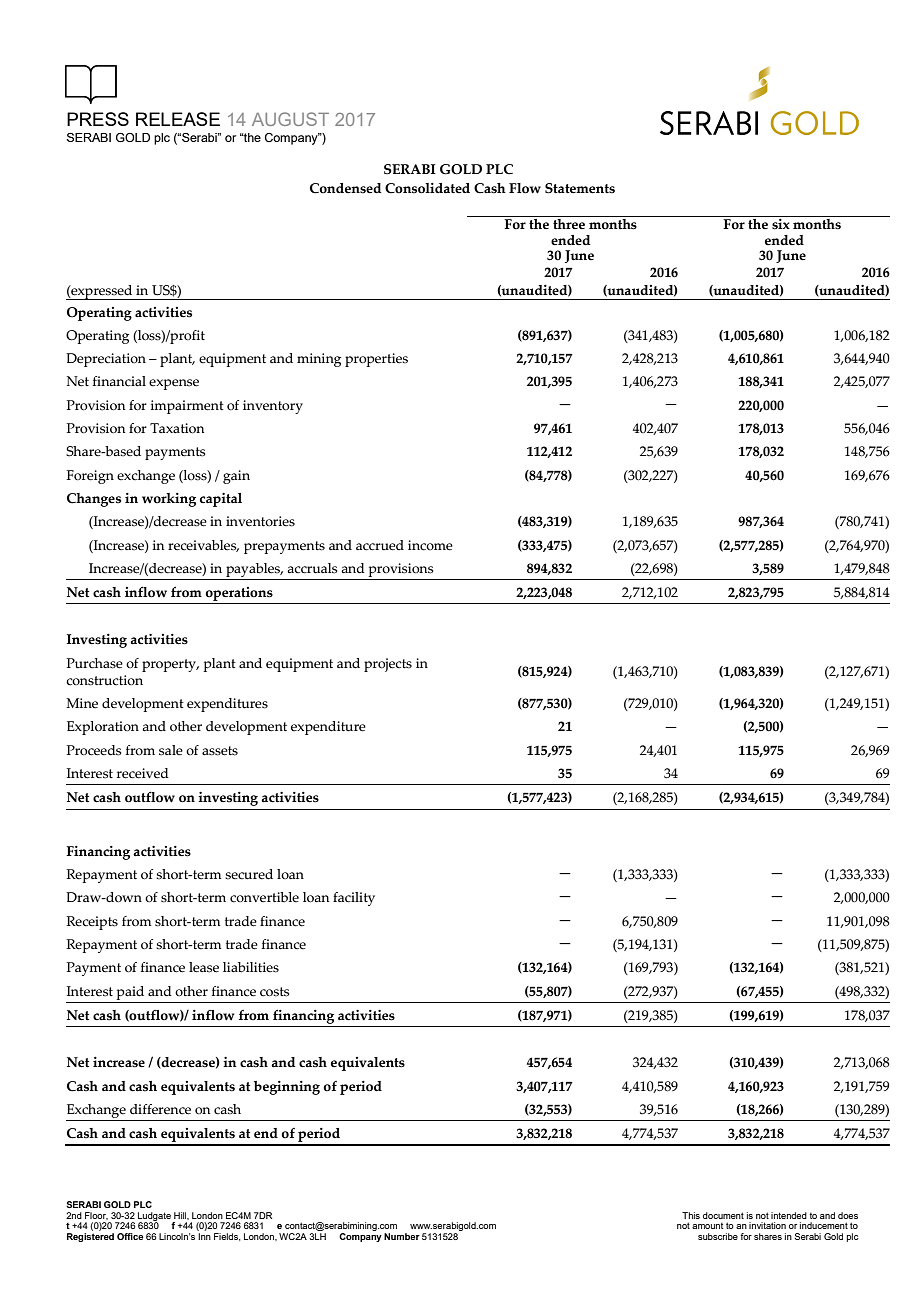 The height and width of the screenshot is (1308, 924). I want to click on six, so click(781, 224).
